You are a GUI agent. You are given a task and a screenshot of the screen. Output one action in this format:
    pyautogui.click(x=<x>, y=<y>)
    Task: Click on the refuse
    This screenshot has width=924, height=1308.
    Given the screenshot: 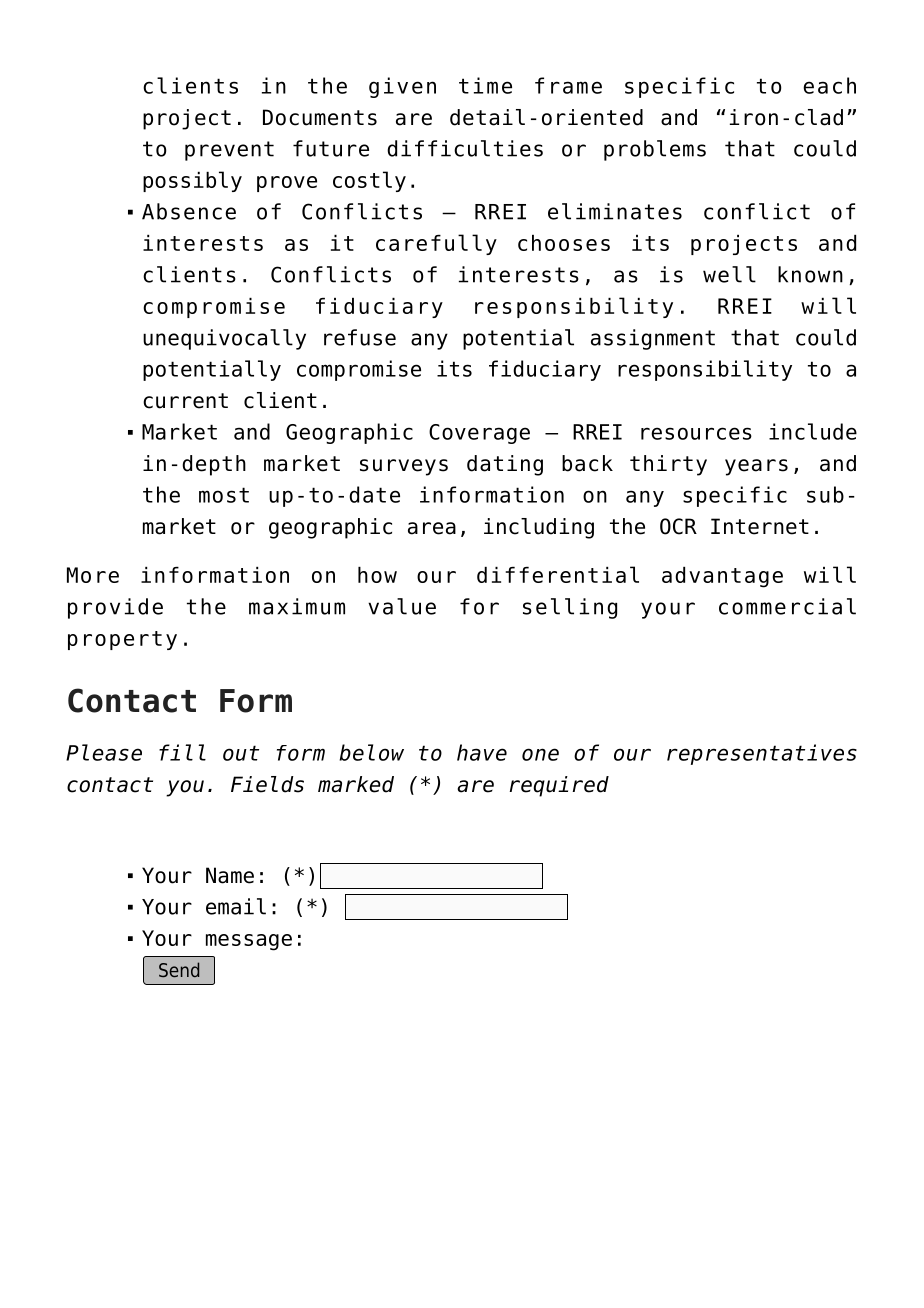 What is the action you would take?
    pyautogui.click(x=360, y=337)
